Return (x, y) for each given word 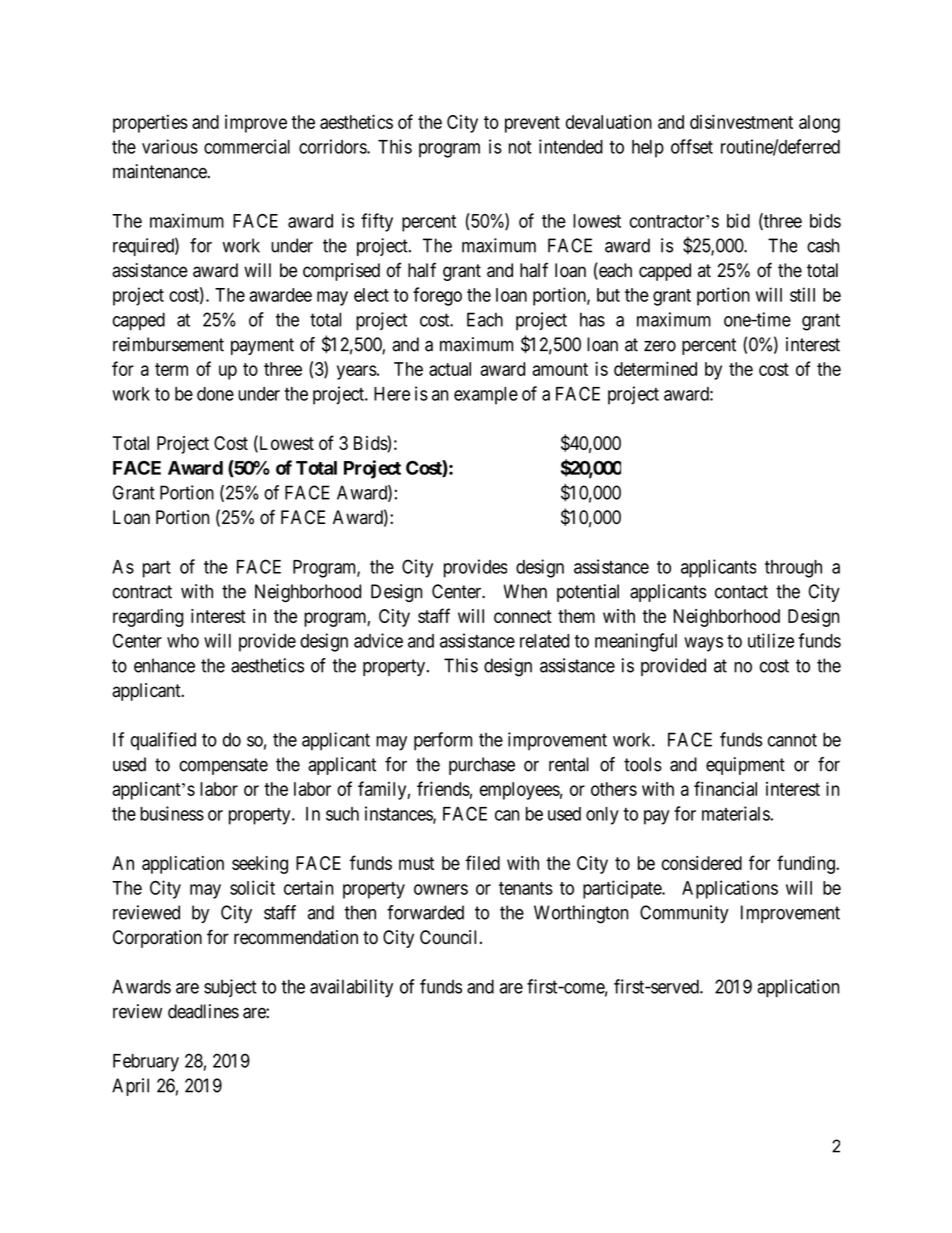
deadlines (203, 1011)
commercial (247, 146)
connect (523, 616)
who (183, 641)
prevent (532, 124)
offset (692, 146)
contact (741, 592)
